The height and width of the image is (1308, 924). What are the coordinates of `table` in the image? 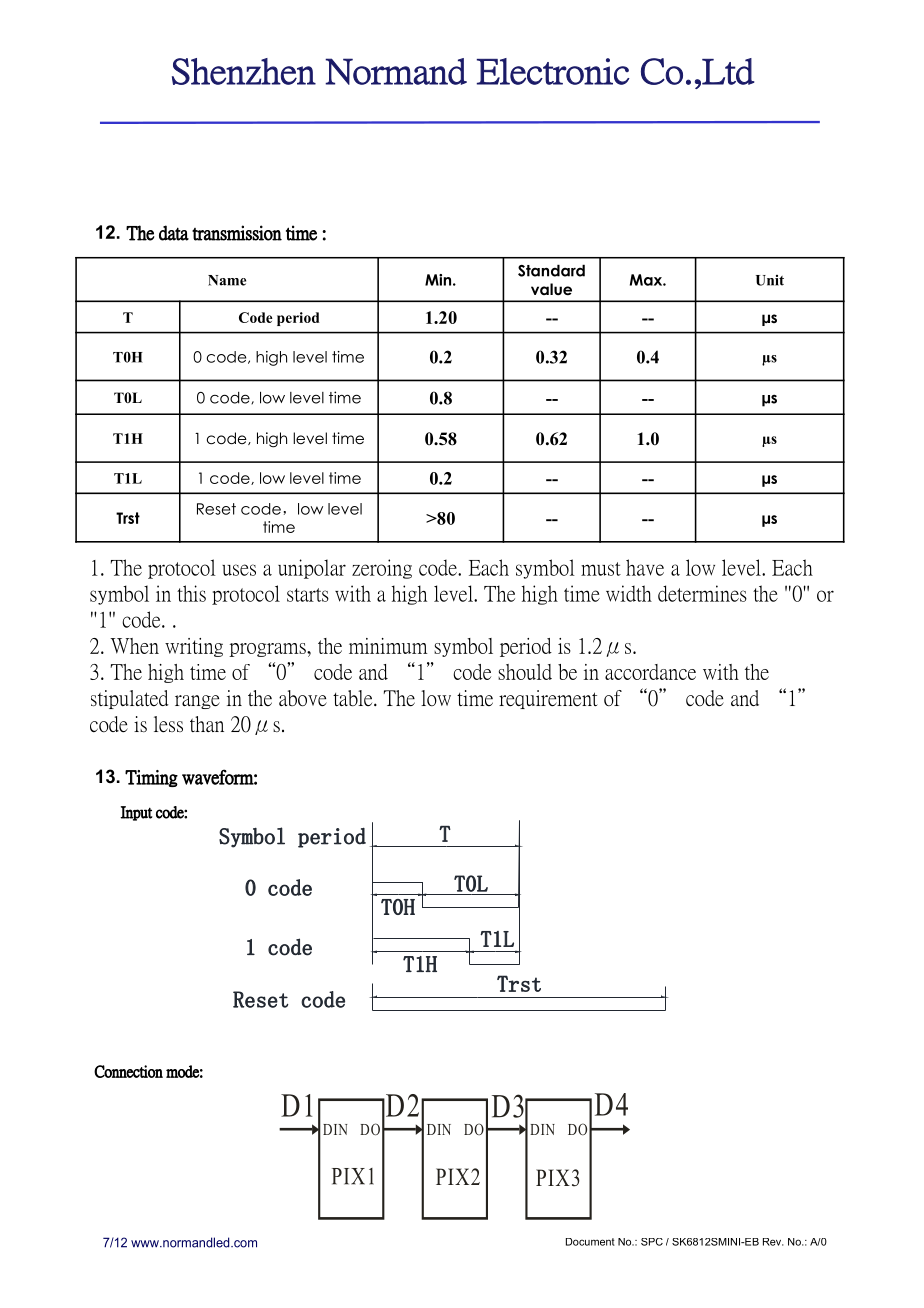 It's located at (354, 698).
